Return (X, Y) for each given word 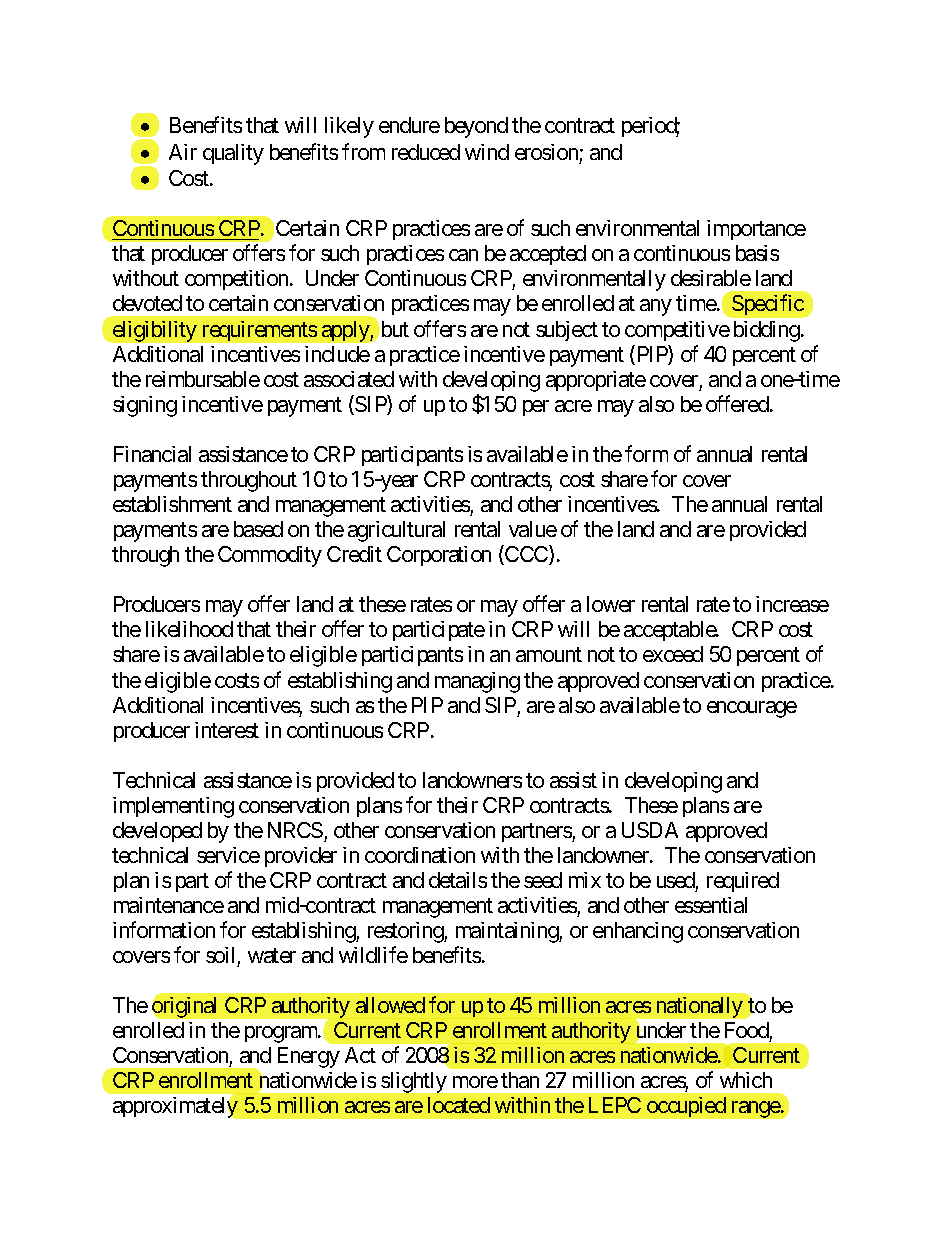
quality (233, 154)
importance (756, 230)
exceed (673, 654)
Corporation (439, 556)
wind (487, 152)
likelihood (189, 629)
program (282, 1034)
